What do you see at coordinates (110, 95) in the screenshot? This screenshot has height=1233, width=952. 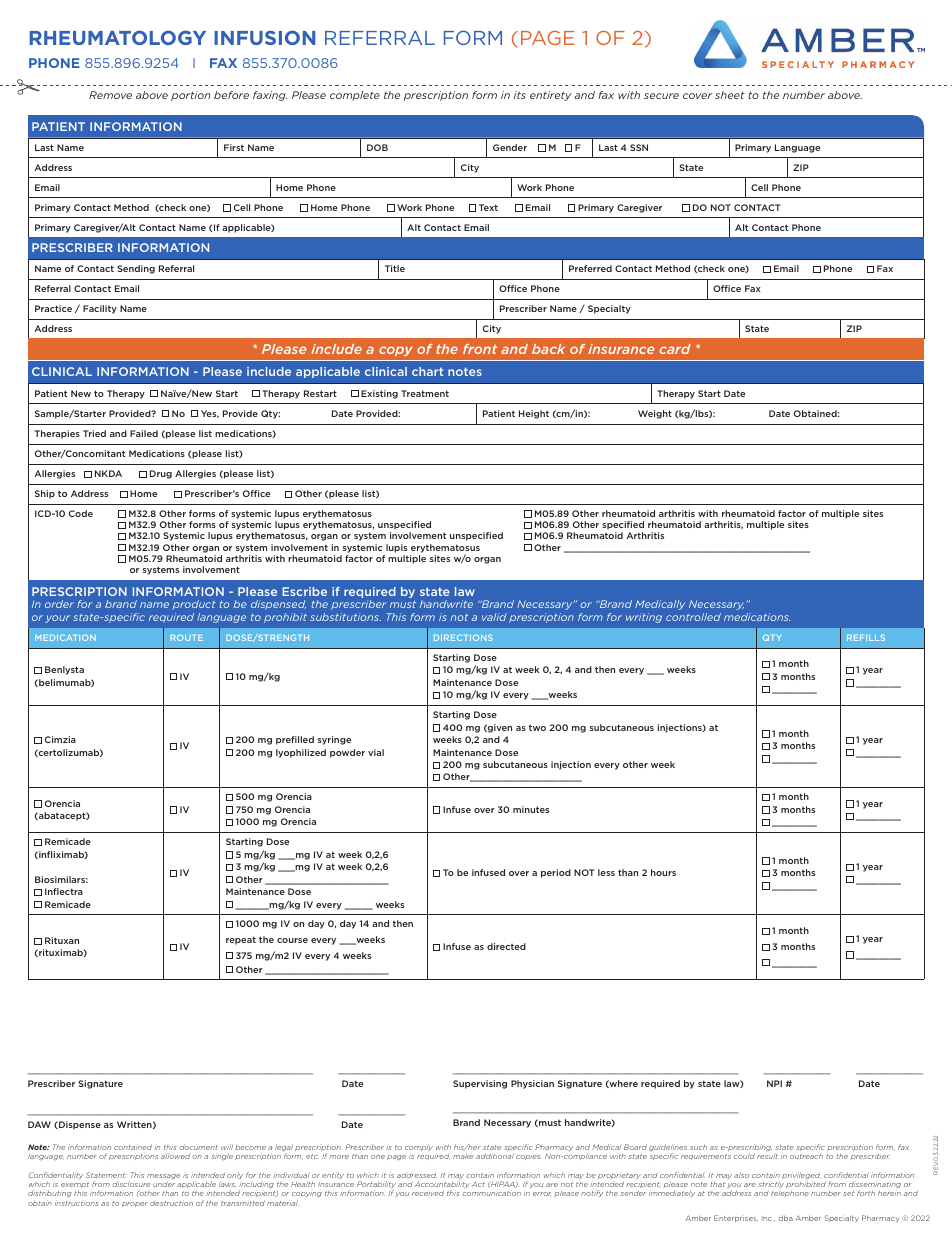 I see `Remove` at bounding box center [110, 95].
